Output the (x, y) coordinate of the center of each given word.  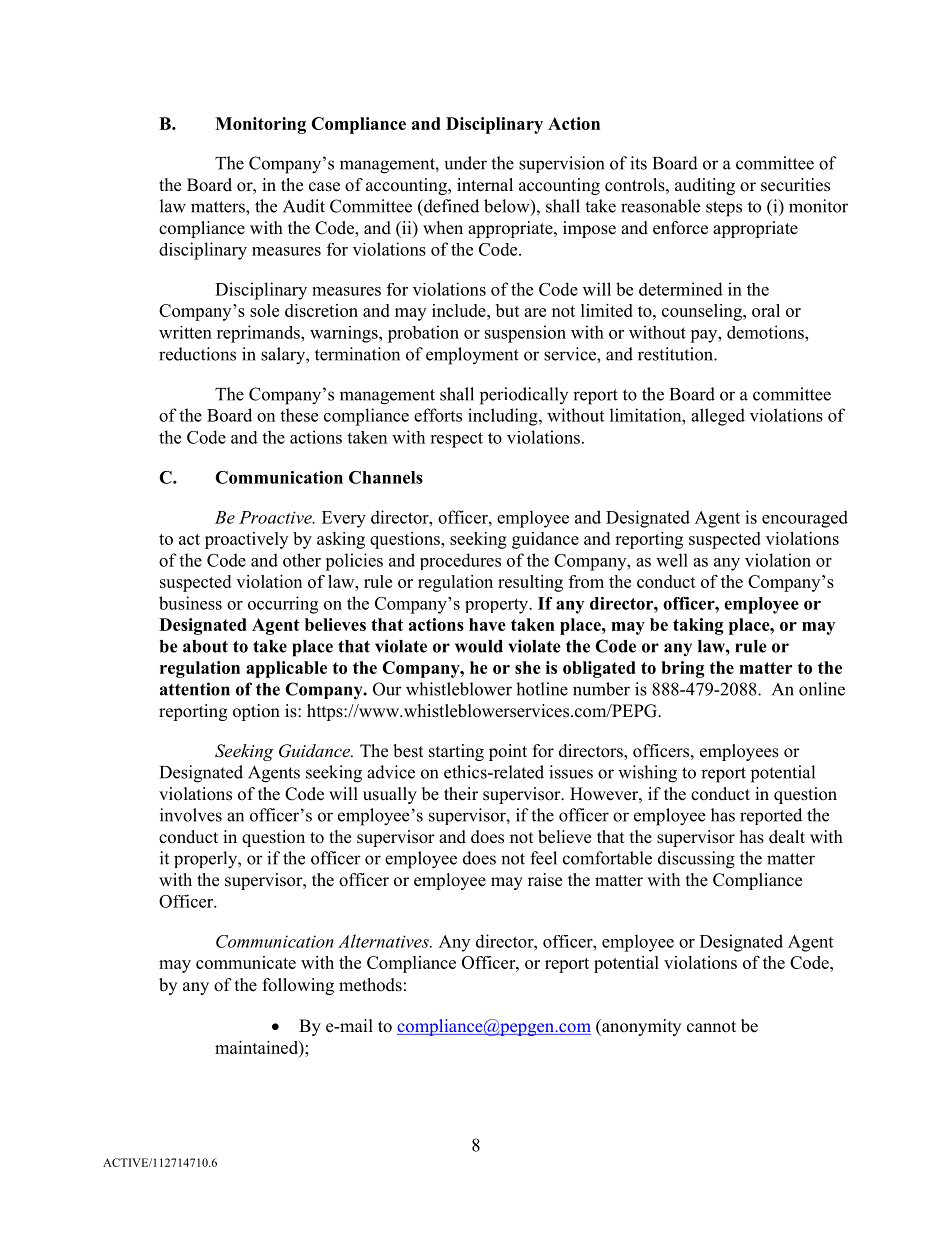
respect (456, 440)
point (508, 752)
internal (485, 185)
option (256, 712)
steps (724, 209)
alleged (718, 417)
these (299, 415)
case (324, 187)
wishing (647, 774)
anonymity (640, 1027)
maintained (257, 1047)
